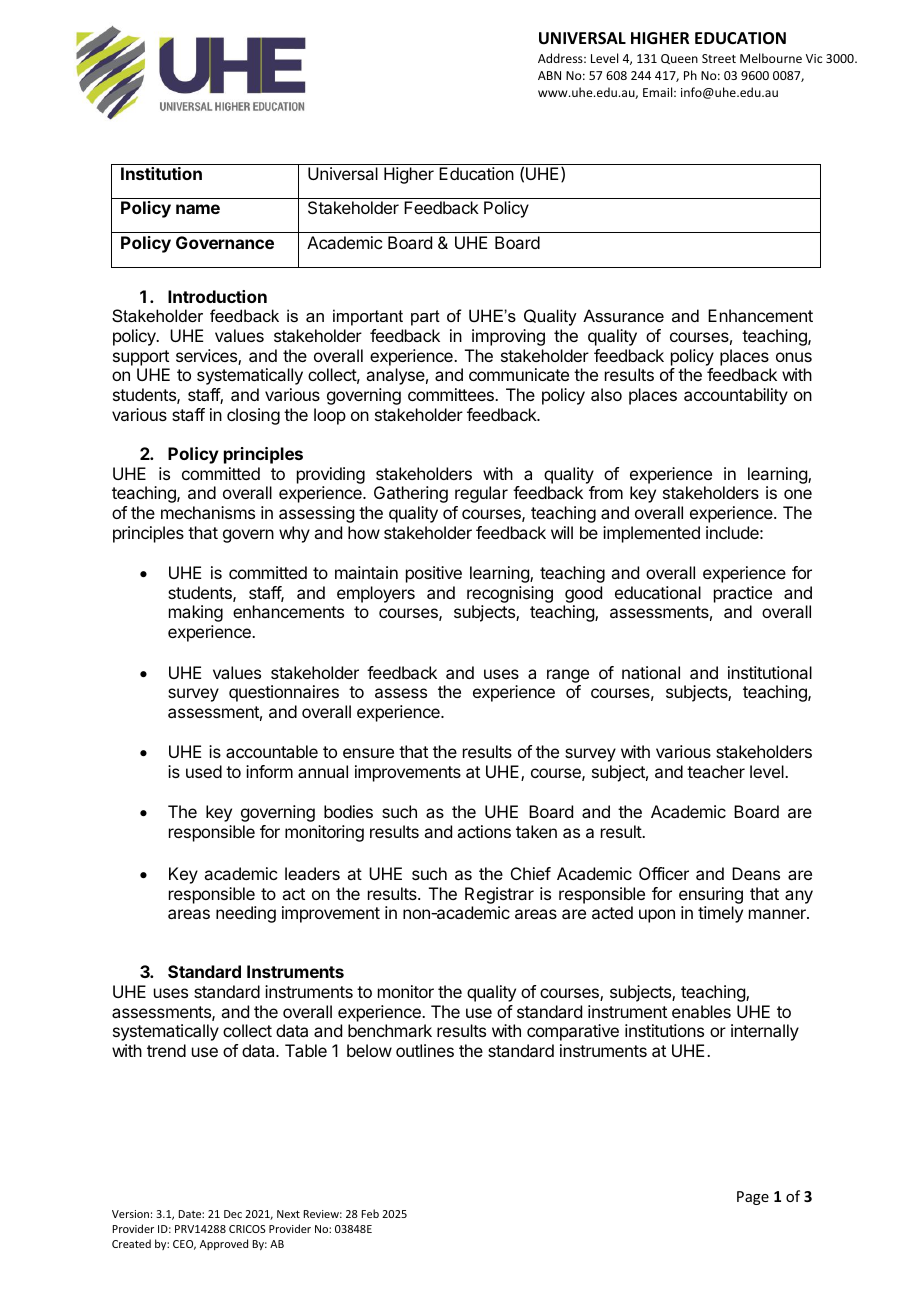 The height and width of the screenshot is (1308, 924). What do you see at coordinates (208, 512) in the screenshot?
I see `mechanisms` at bounding box center [208, 512].
